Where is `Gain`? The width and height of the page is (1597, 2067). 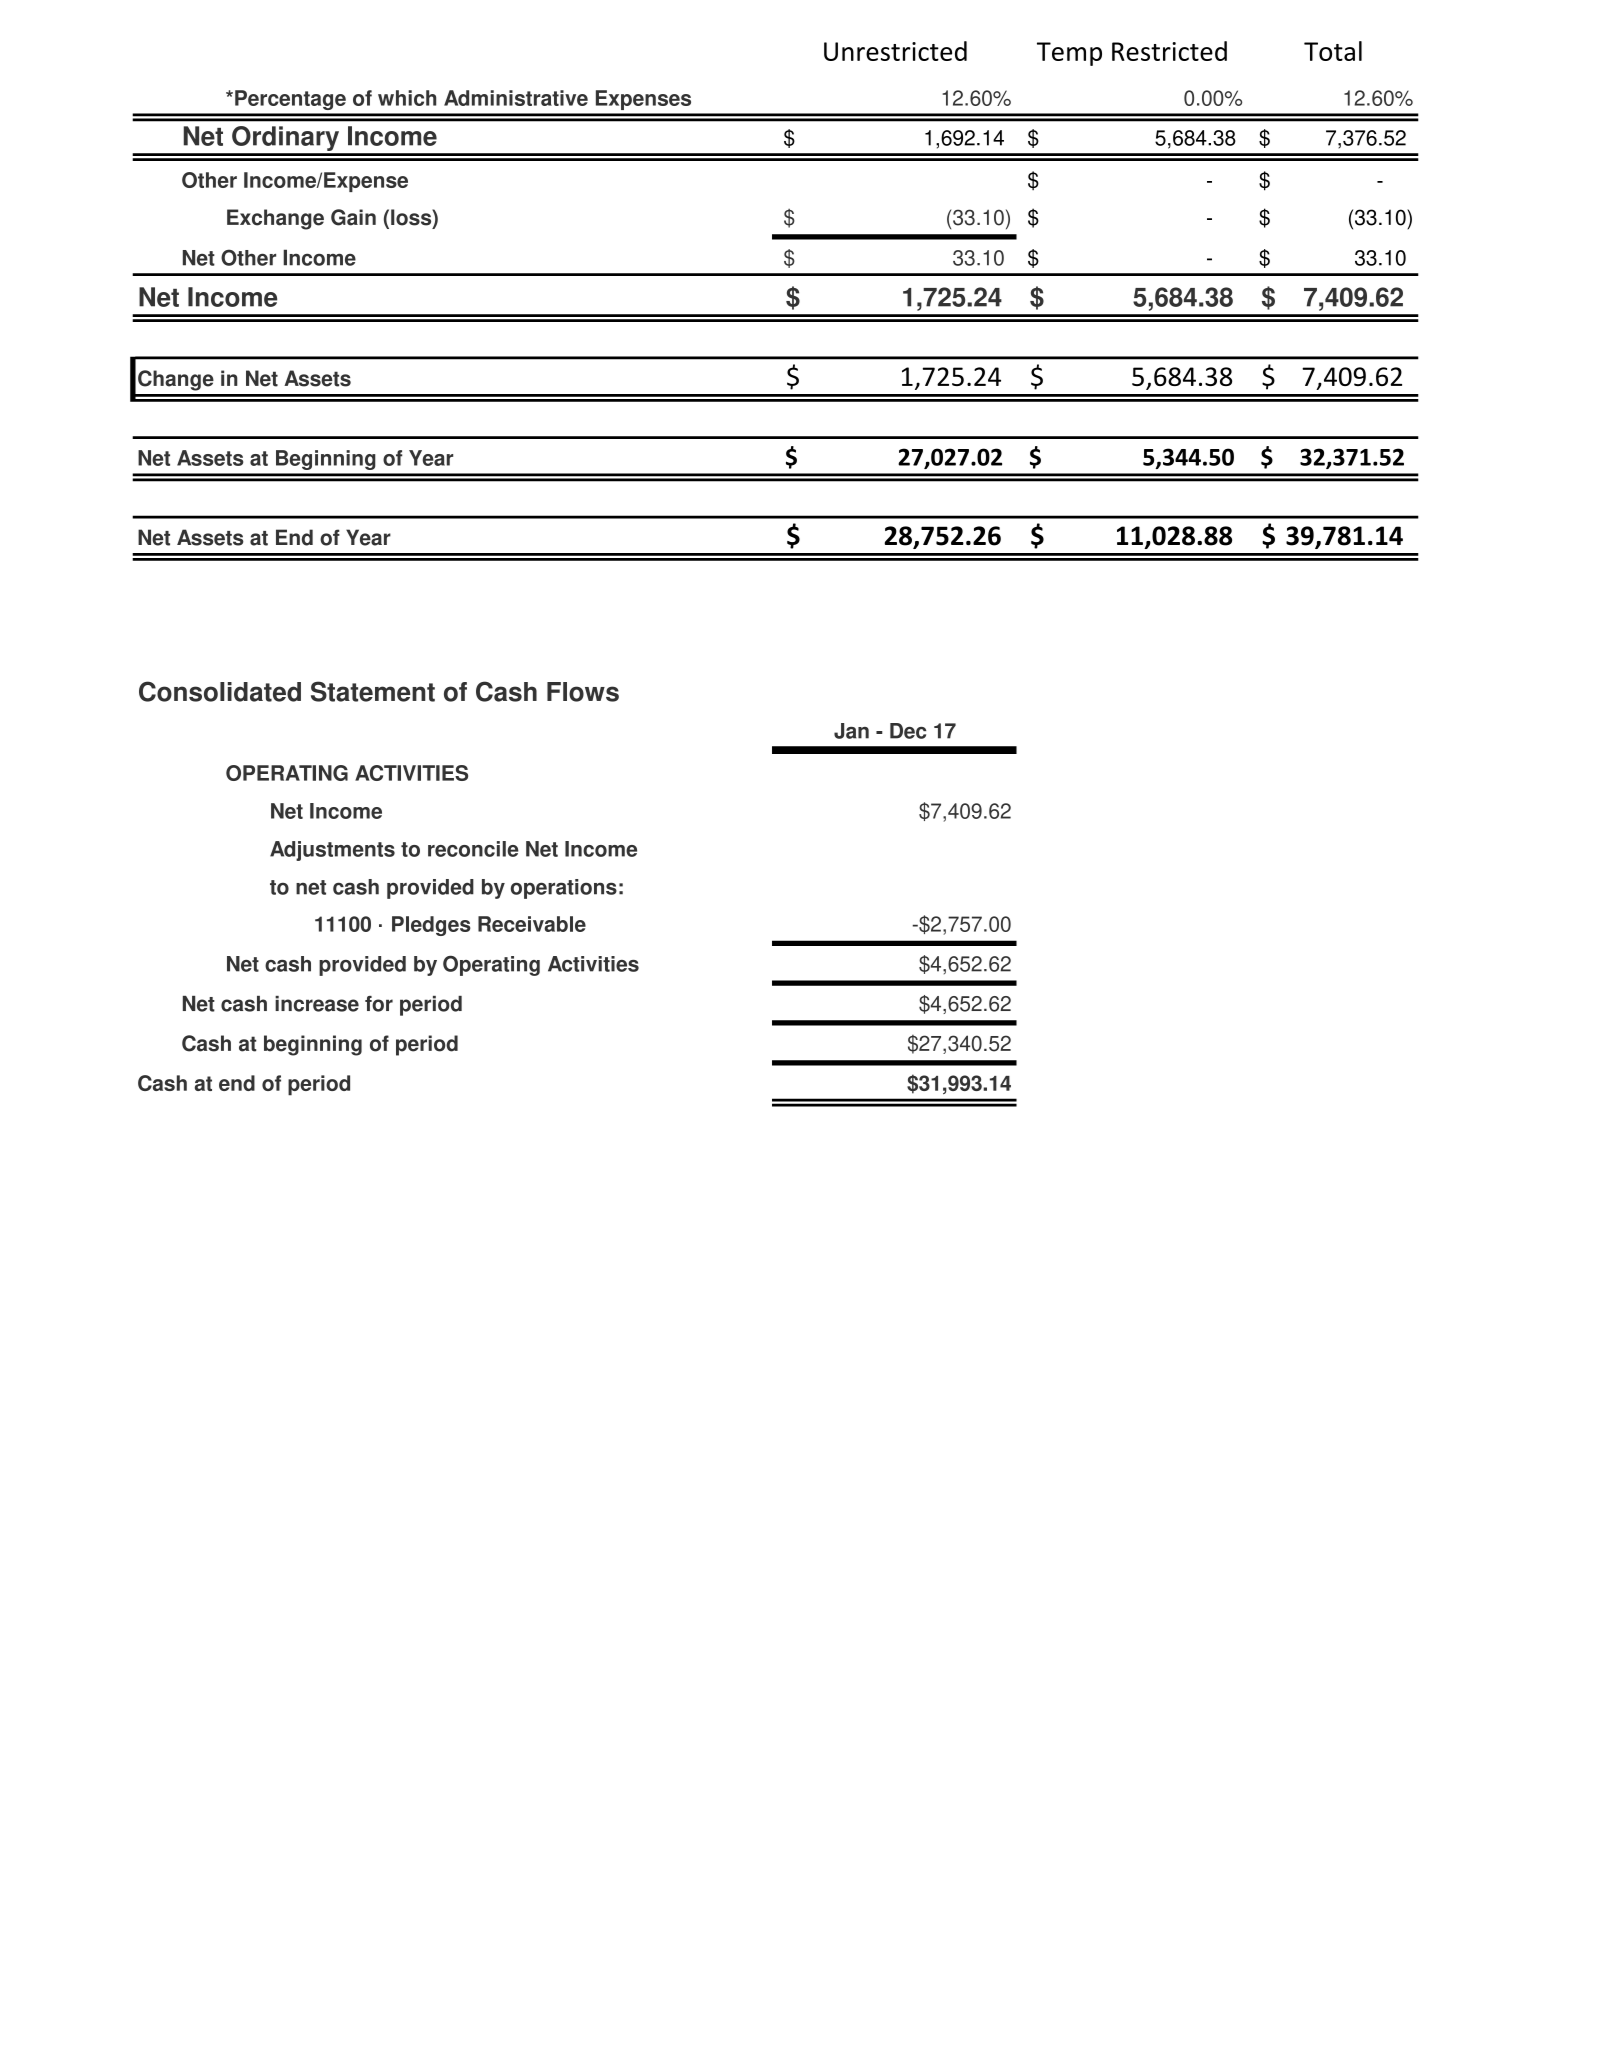
Gain is located at coordinates (353, 217).
